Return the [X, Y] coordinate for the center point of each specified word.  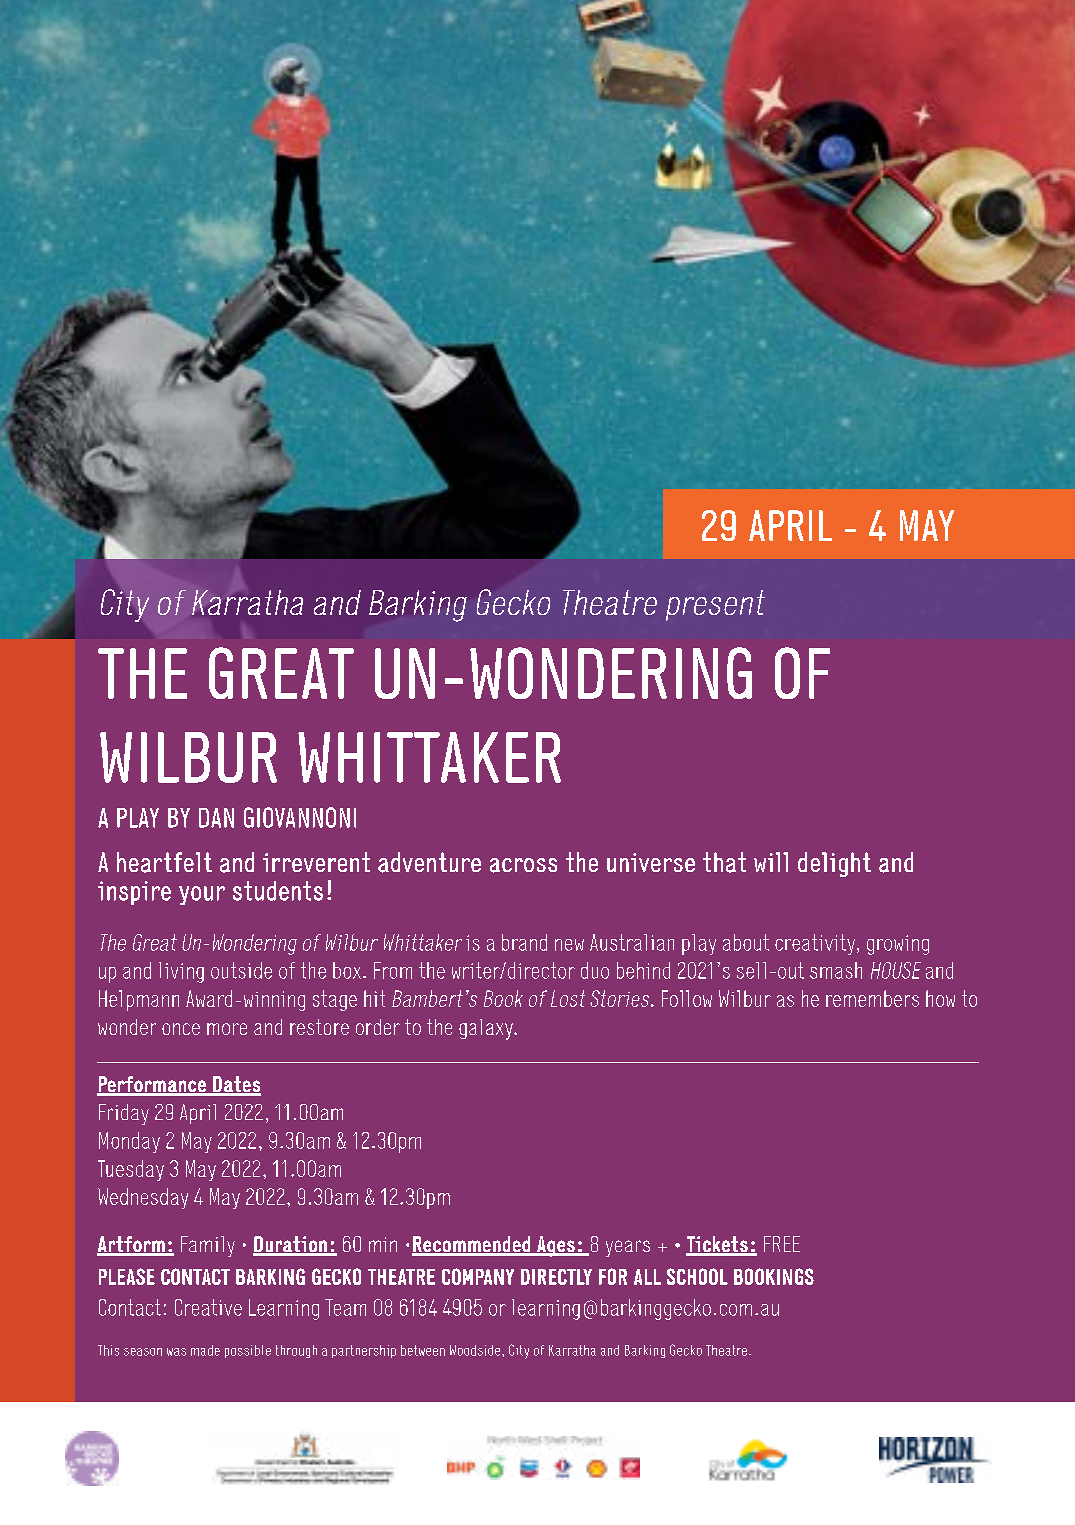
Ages [556, 1246]
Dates [236, 1085]
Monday [129, 1142]
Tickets [718, 1245]
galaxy [487, 1029]
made [205, 1350]
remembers [872, 998]
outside [241, 970]
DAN [216, 818]
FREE [782, 1244]
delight [834, 864]
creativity [816, 944]
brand [524, 942]
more [227, 1029]
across [523, 865]
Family [208, 1246]
